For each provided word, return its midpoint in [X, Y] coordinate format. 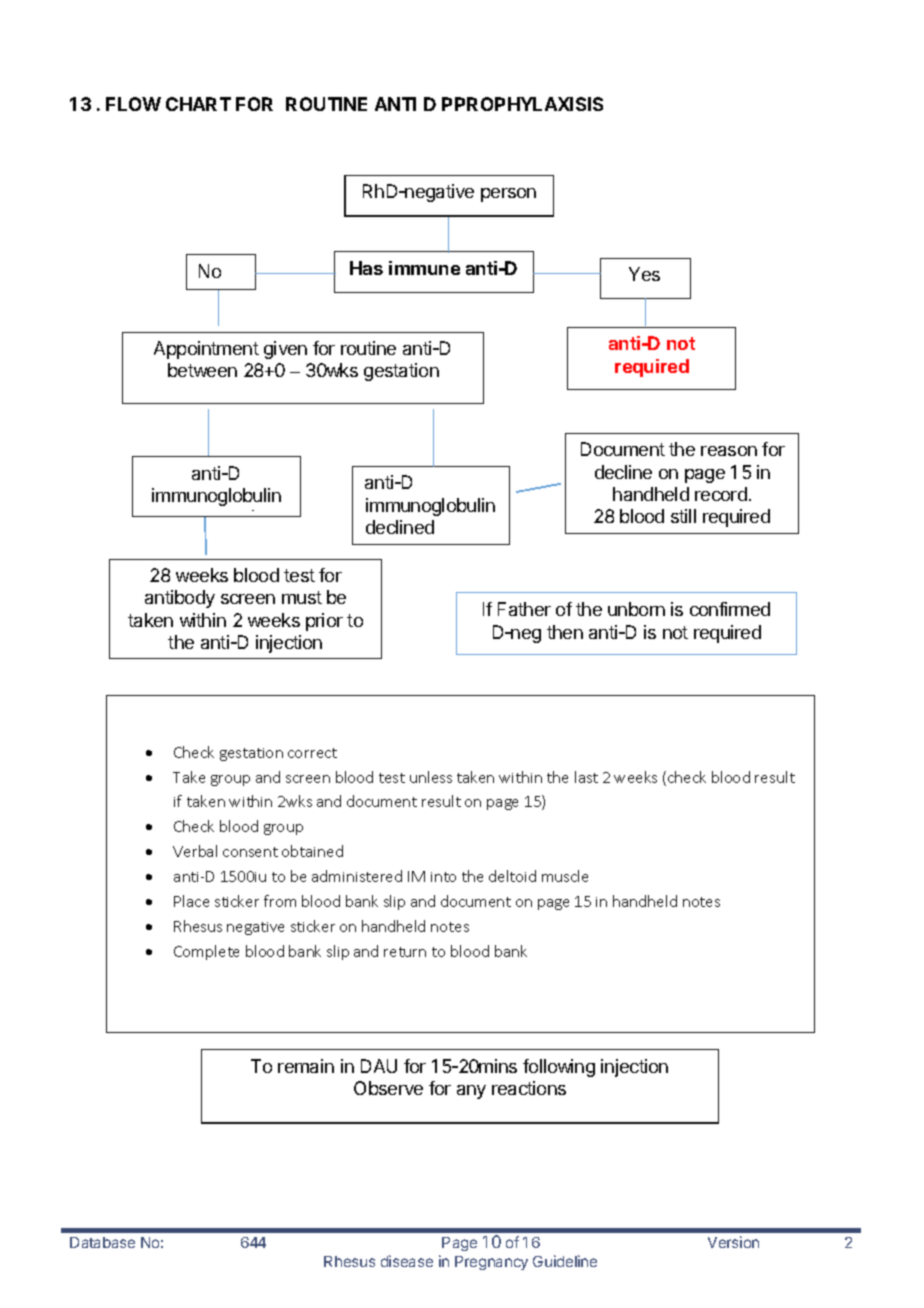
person [508, 195]
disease [407, 1261]
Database [102, 1242]
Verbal [195, 851]
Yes [644, 274]
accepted [216, 520]
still [683, 516]
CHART [198, 104]
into [443, 877]
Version [733, 1242]
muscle [565, 876]
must [302, 597]
